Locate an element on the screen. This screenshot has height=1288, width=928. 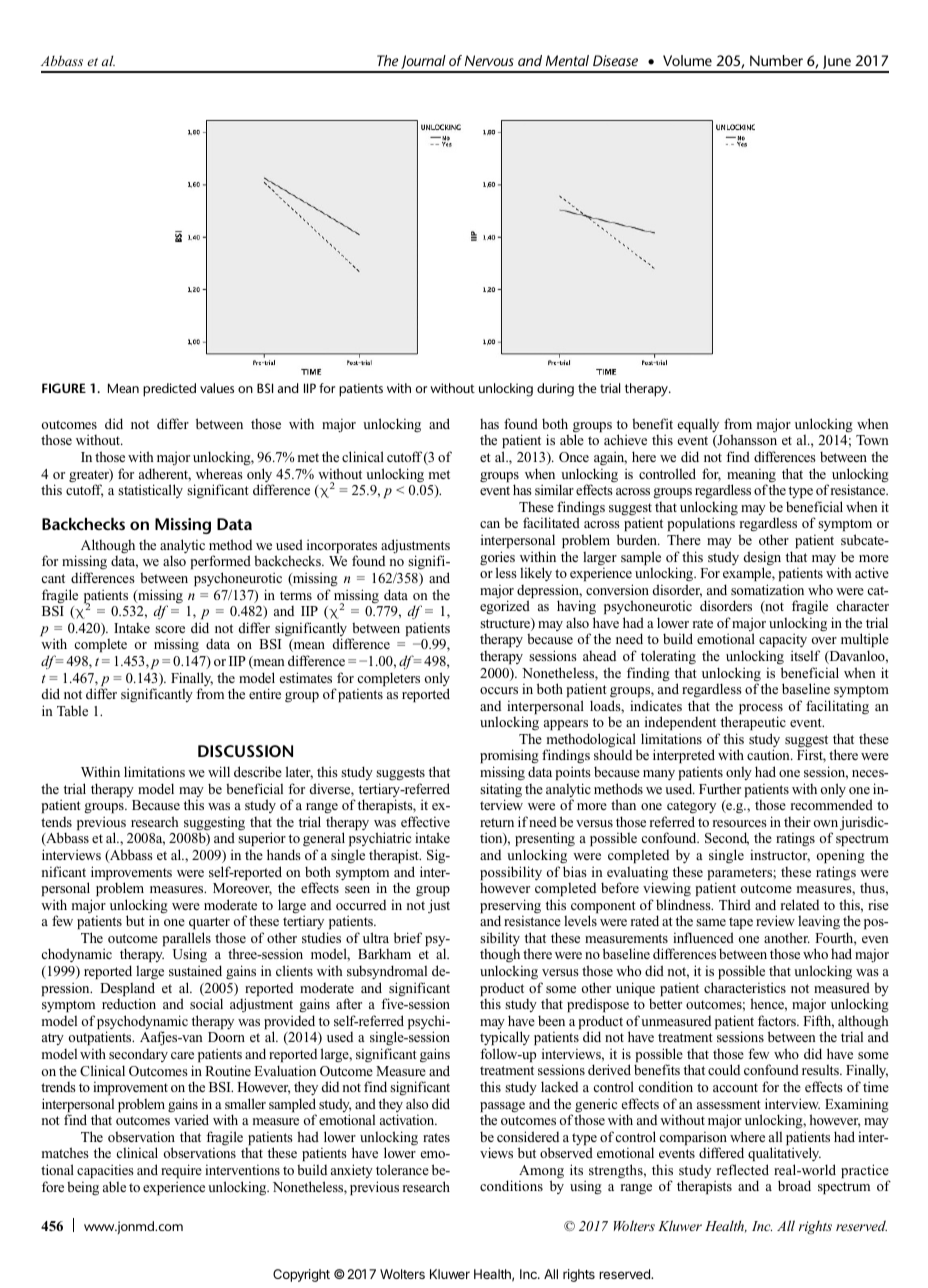
equally is located at coordinates (698, 425).
